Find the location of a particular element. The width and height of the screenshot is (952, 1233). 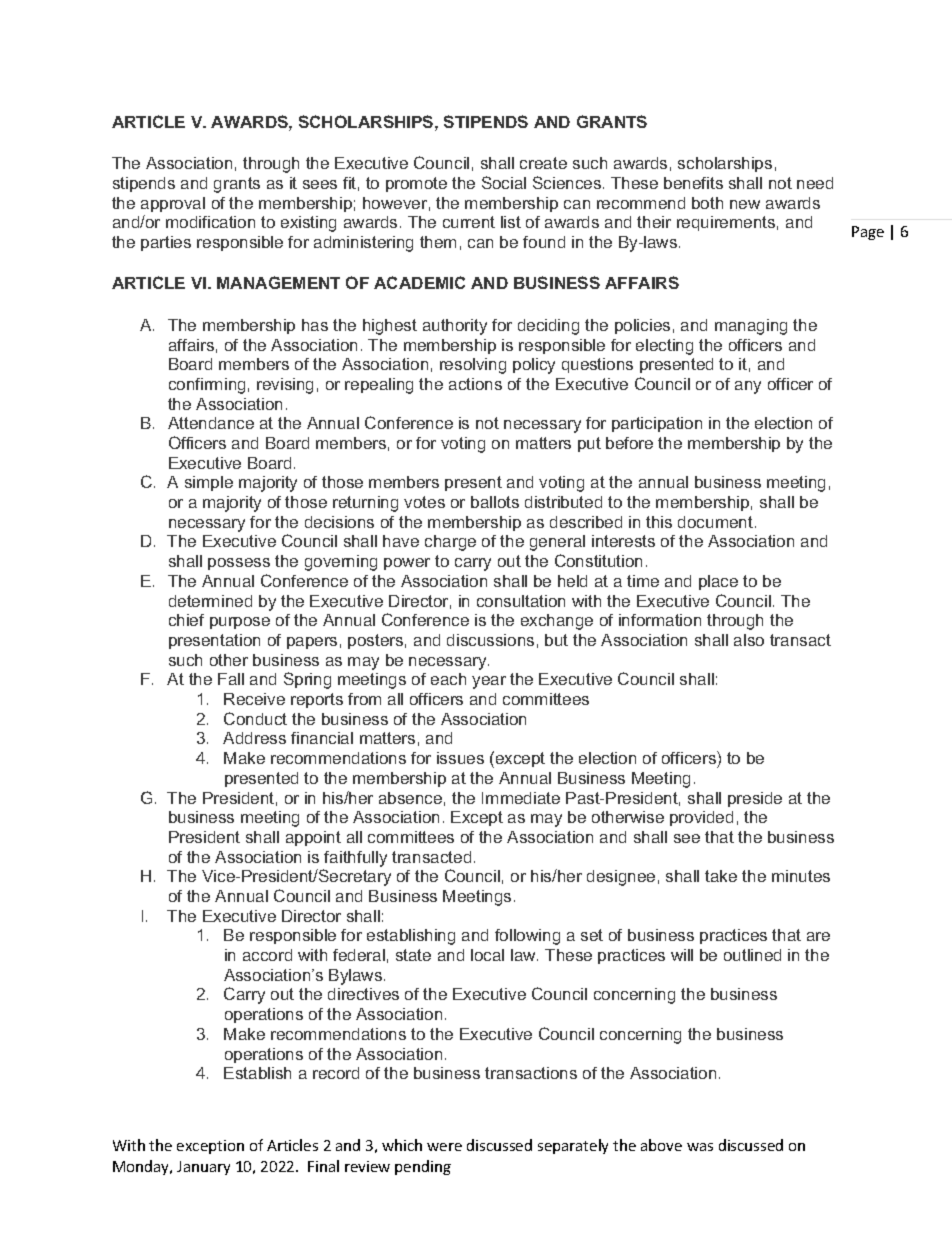

modification is located at coordinates (210, 222).
